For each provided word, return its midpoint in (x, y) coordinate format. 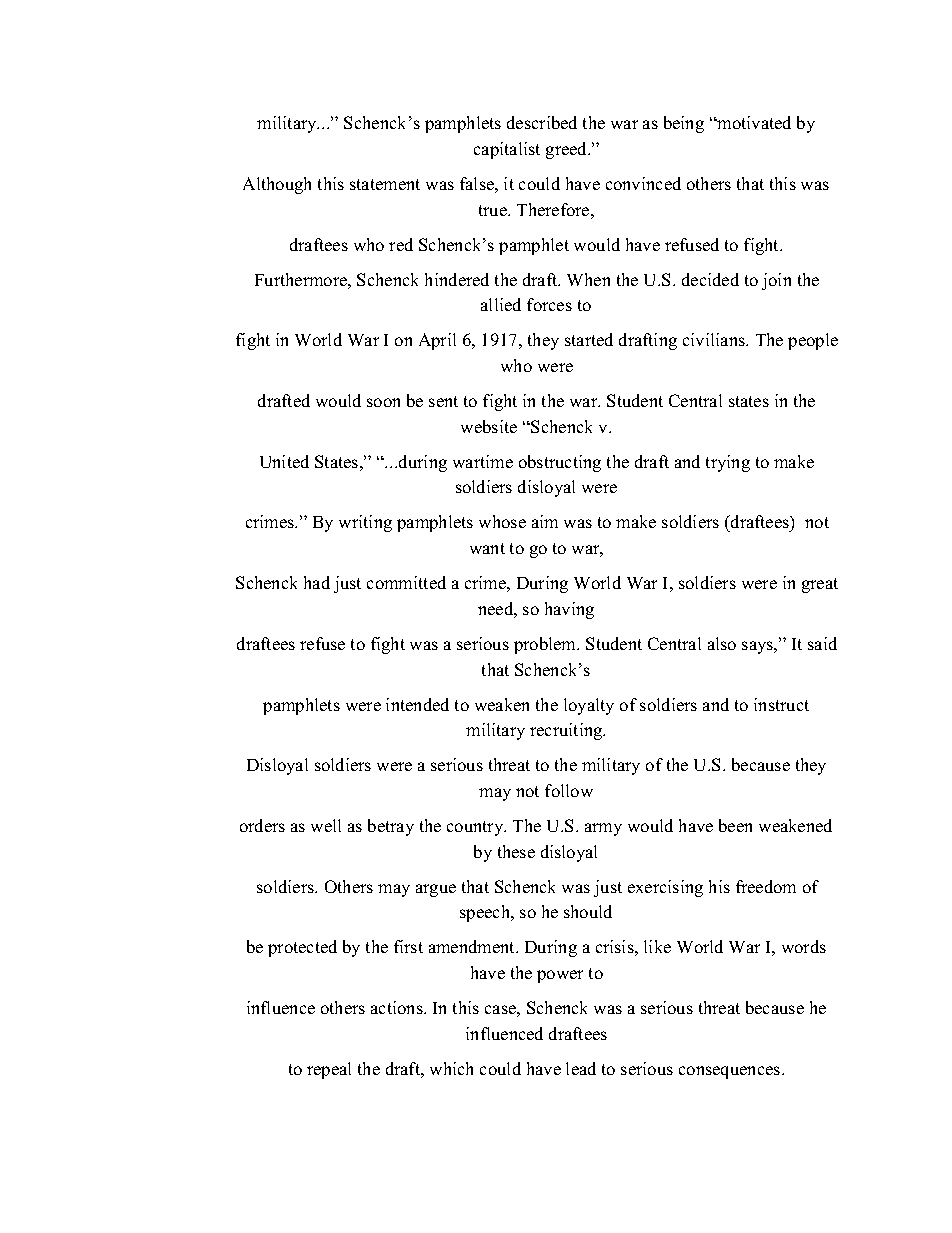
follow (569, 790)
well (326, 825)
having (569, 610)
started (589, 339)
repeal (329, 1070)
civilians (715, 339)
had (317, 582)
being (684, 124)
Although (277, 185)
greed (568, 150)
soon (383, 402)
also (722, 643)
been (735, 825)
